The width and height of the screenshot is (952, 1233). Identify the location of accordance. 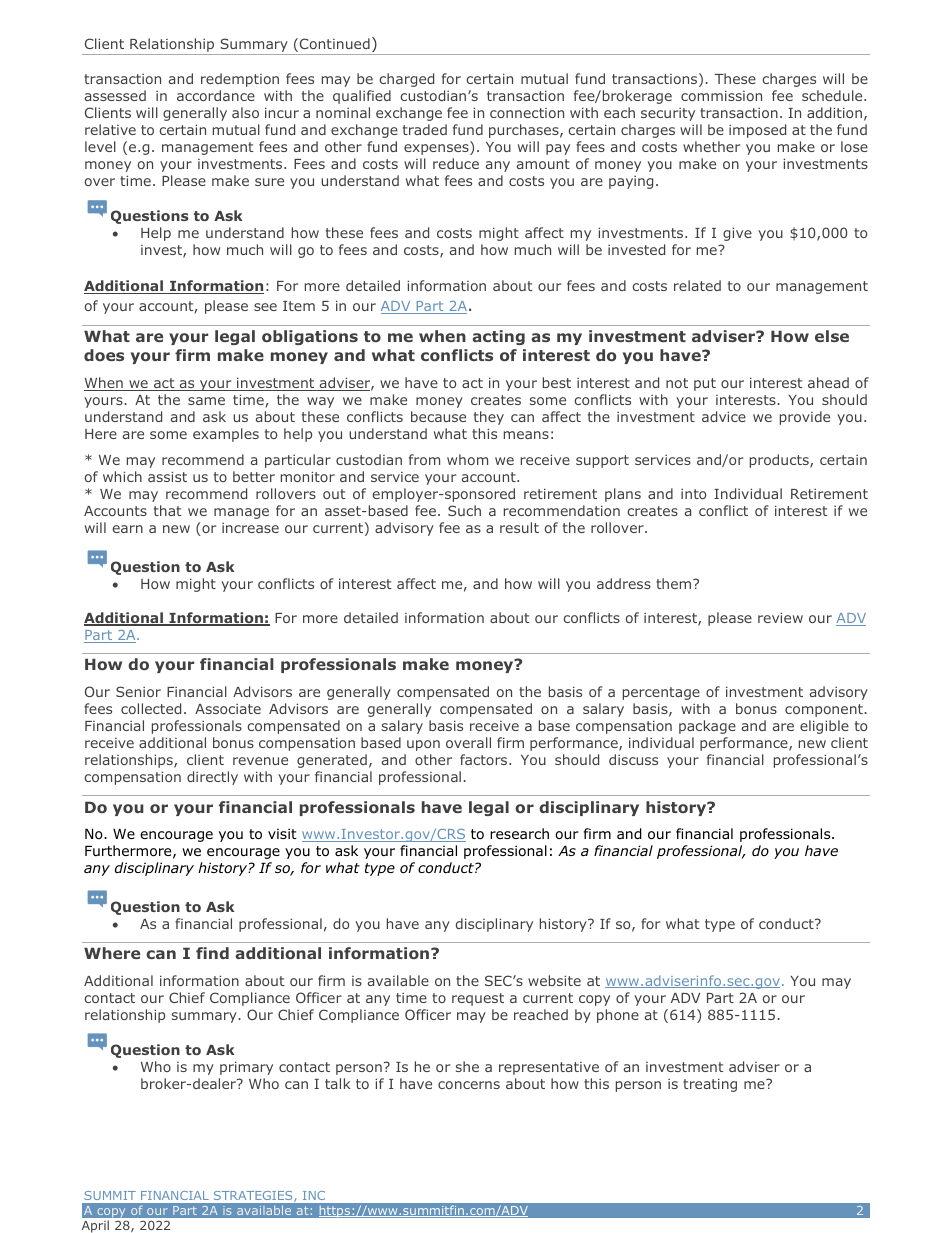
(216, 95).
